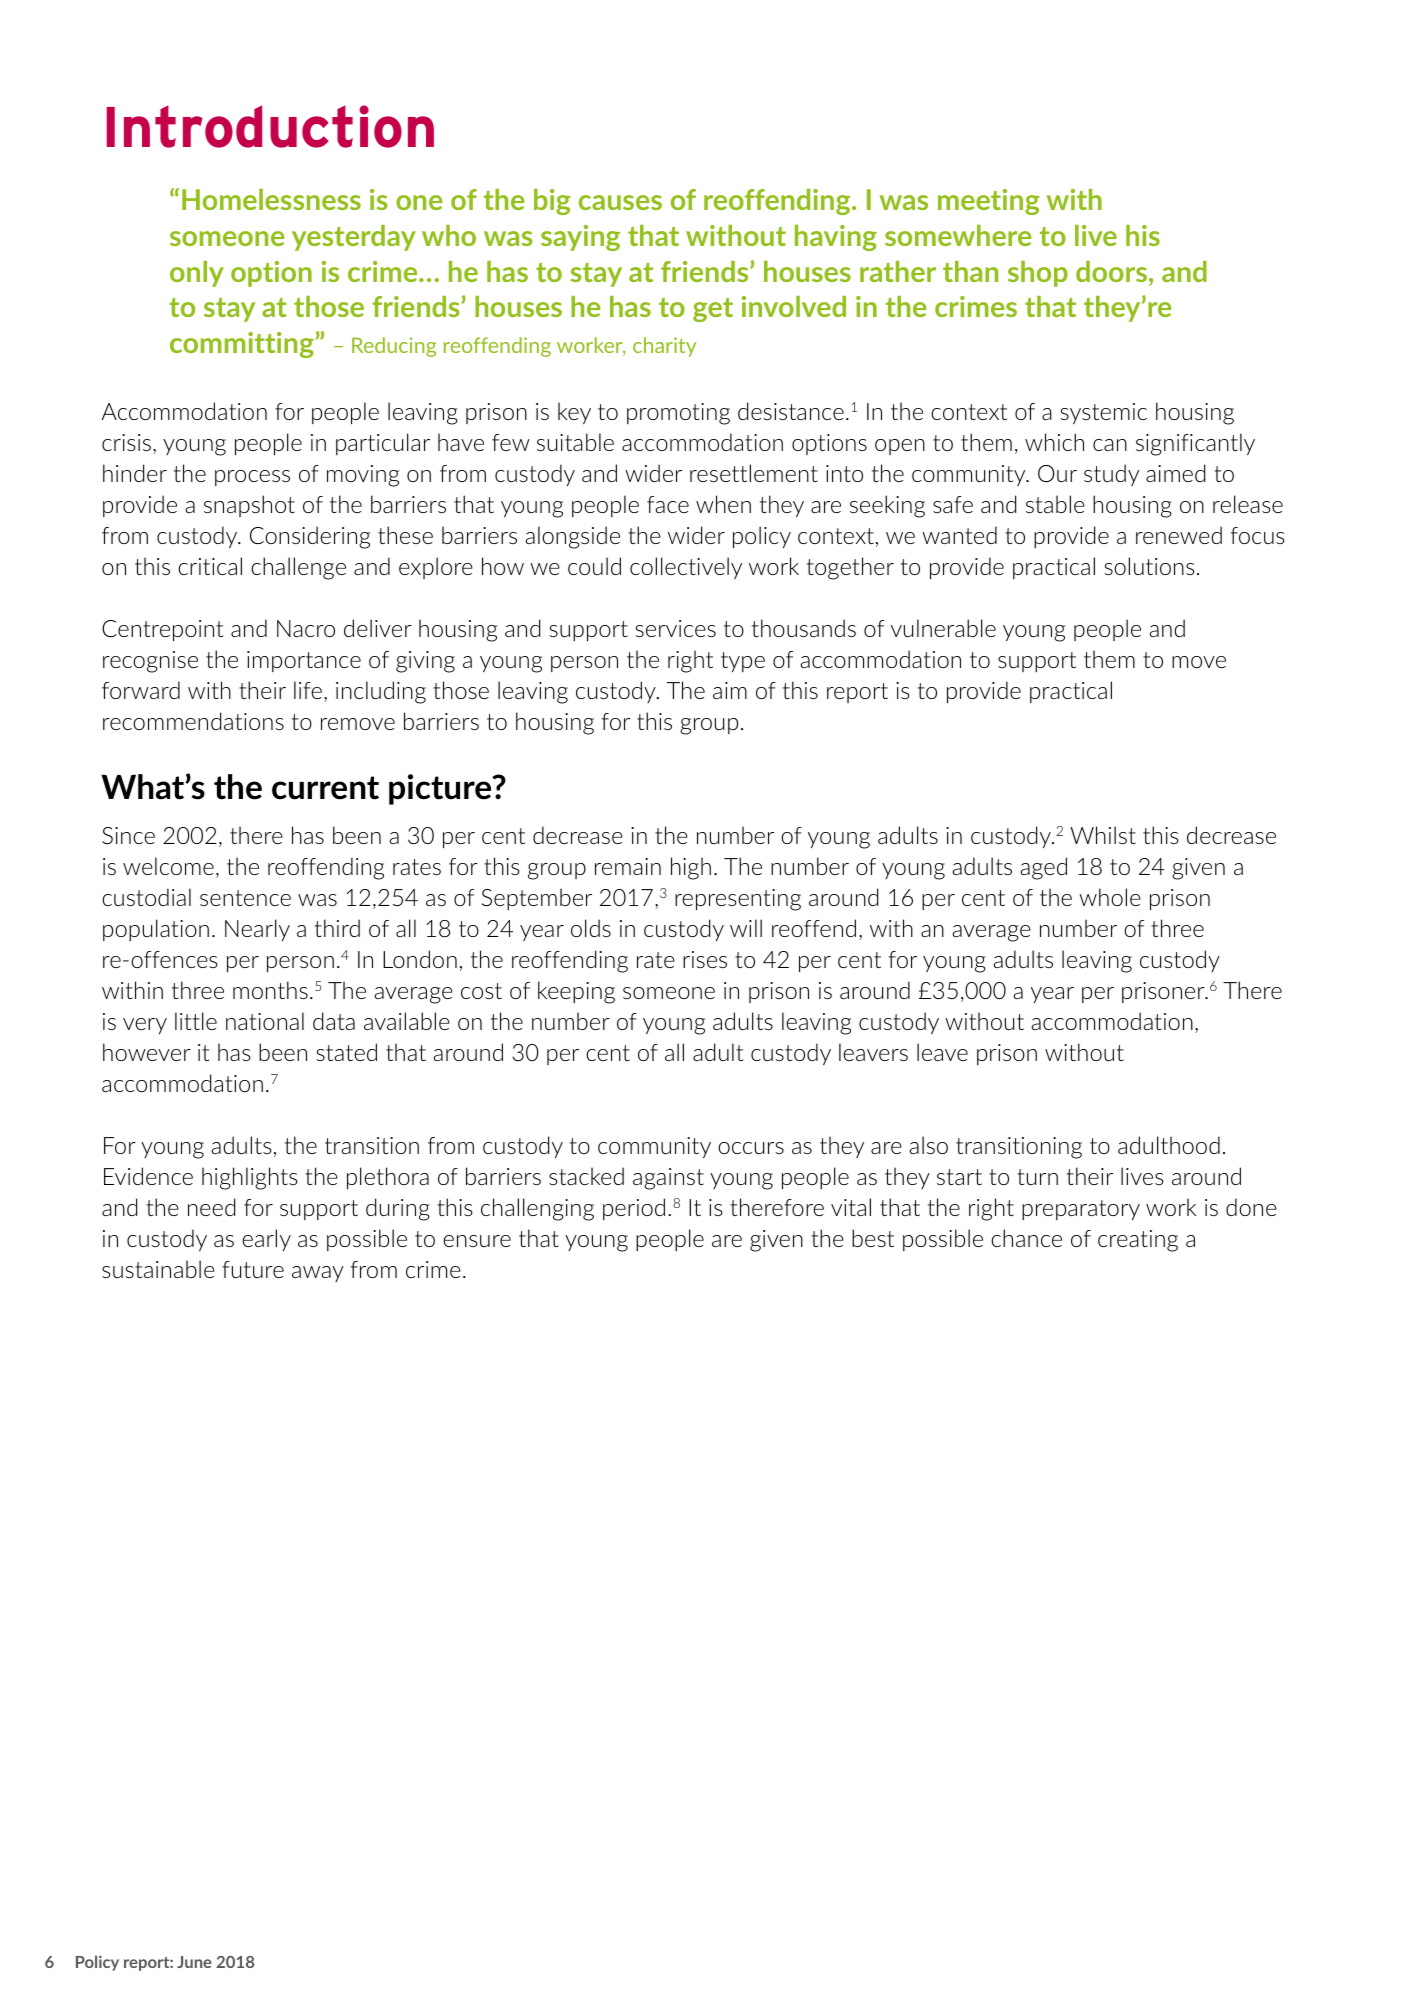  Describe the element at coordinates (194, 1962) in the screenshot. I see `June` at that location.
